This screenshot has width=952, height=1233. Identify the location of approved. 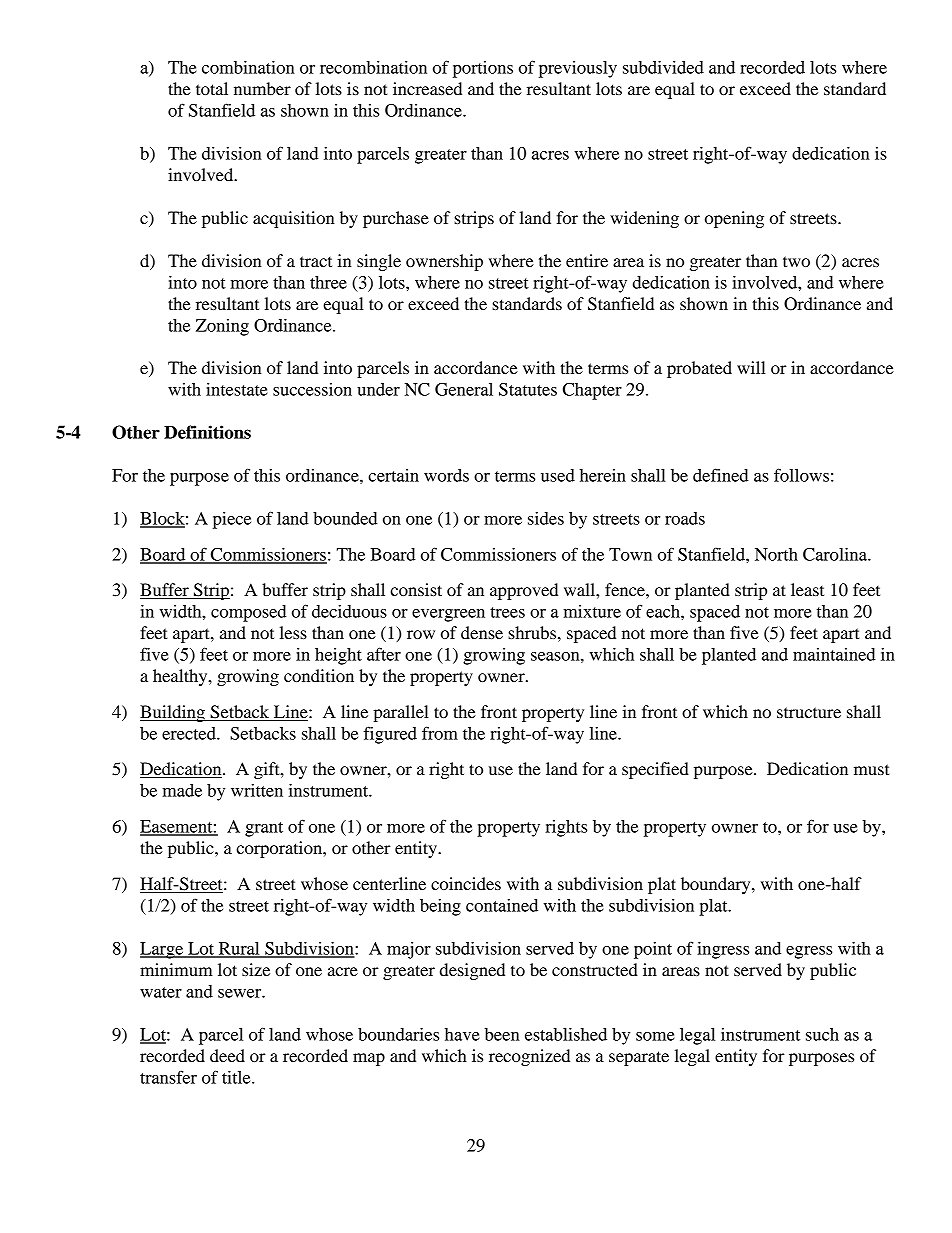
(524, 591).
